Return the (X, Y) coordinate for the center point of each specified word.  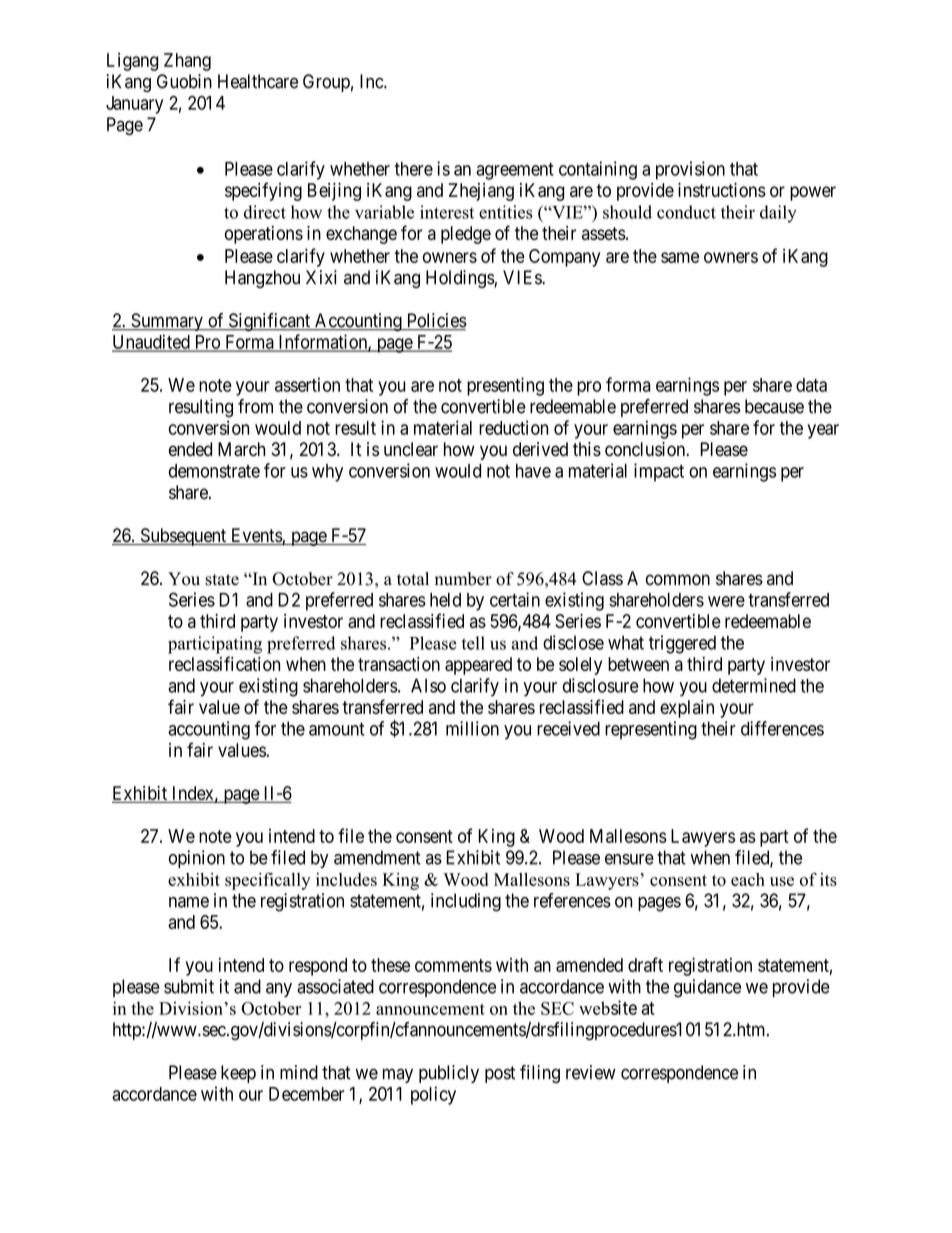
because (774, 406)
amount (337, 729)
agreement (515, 171)
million (472, 728)
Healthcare (258, 81)
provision (690, 170)
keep (238, 1074)
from (255, 406)
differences (782, 728)
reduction (513, 427)
